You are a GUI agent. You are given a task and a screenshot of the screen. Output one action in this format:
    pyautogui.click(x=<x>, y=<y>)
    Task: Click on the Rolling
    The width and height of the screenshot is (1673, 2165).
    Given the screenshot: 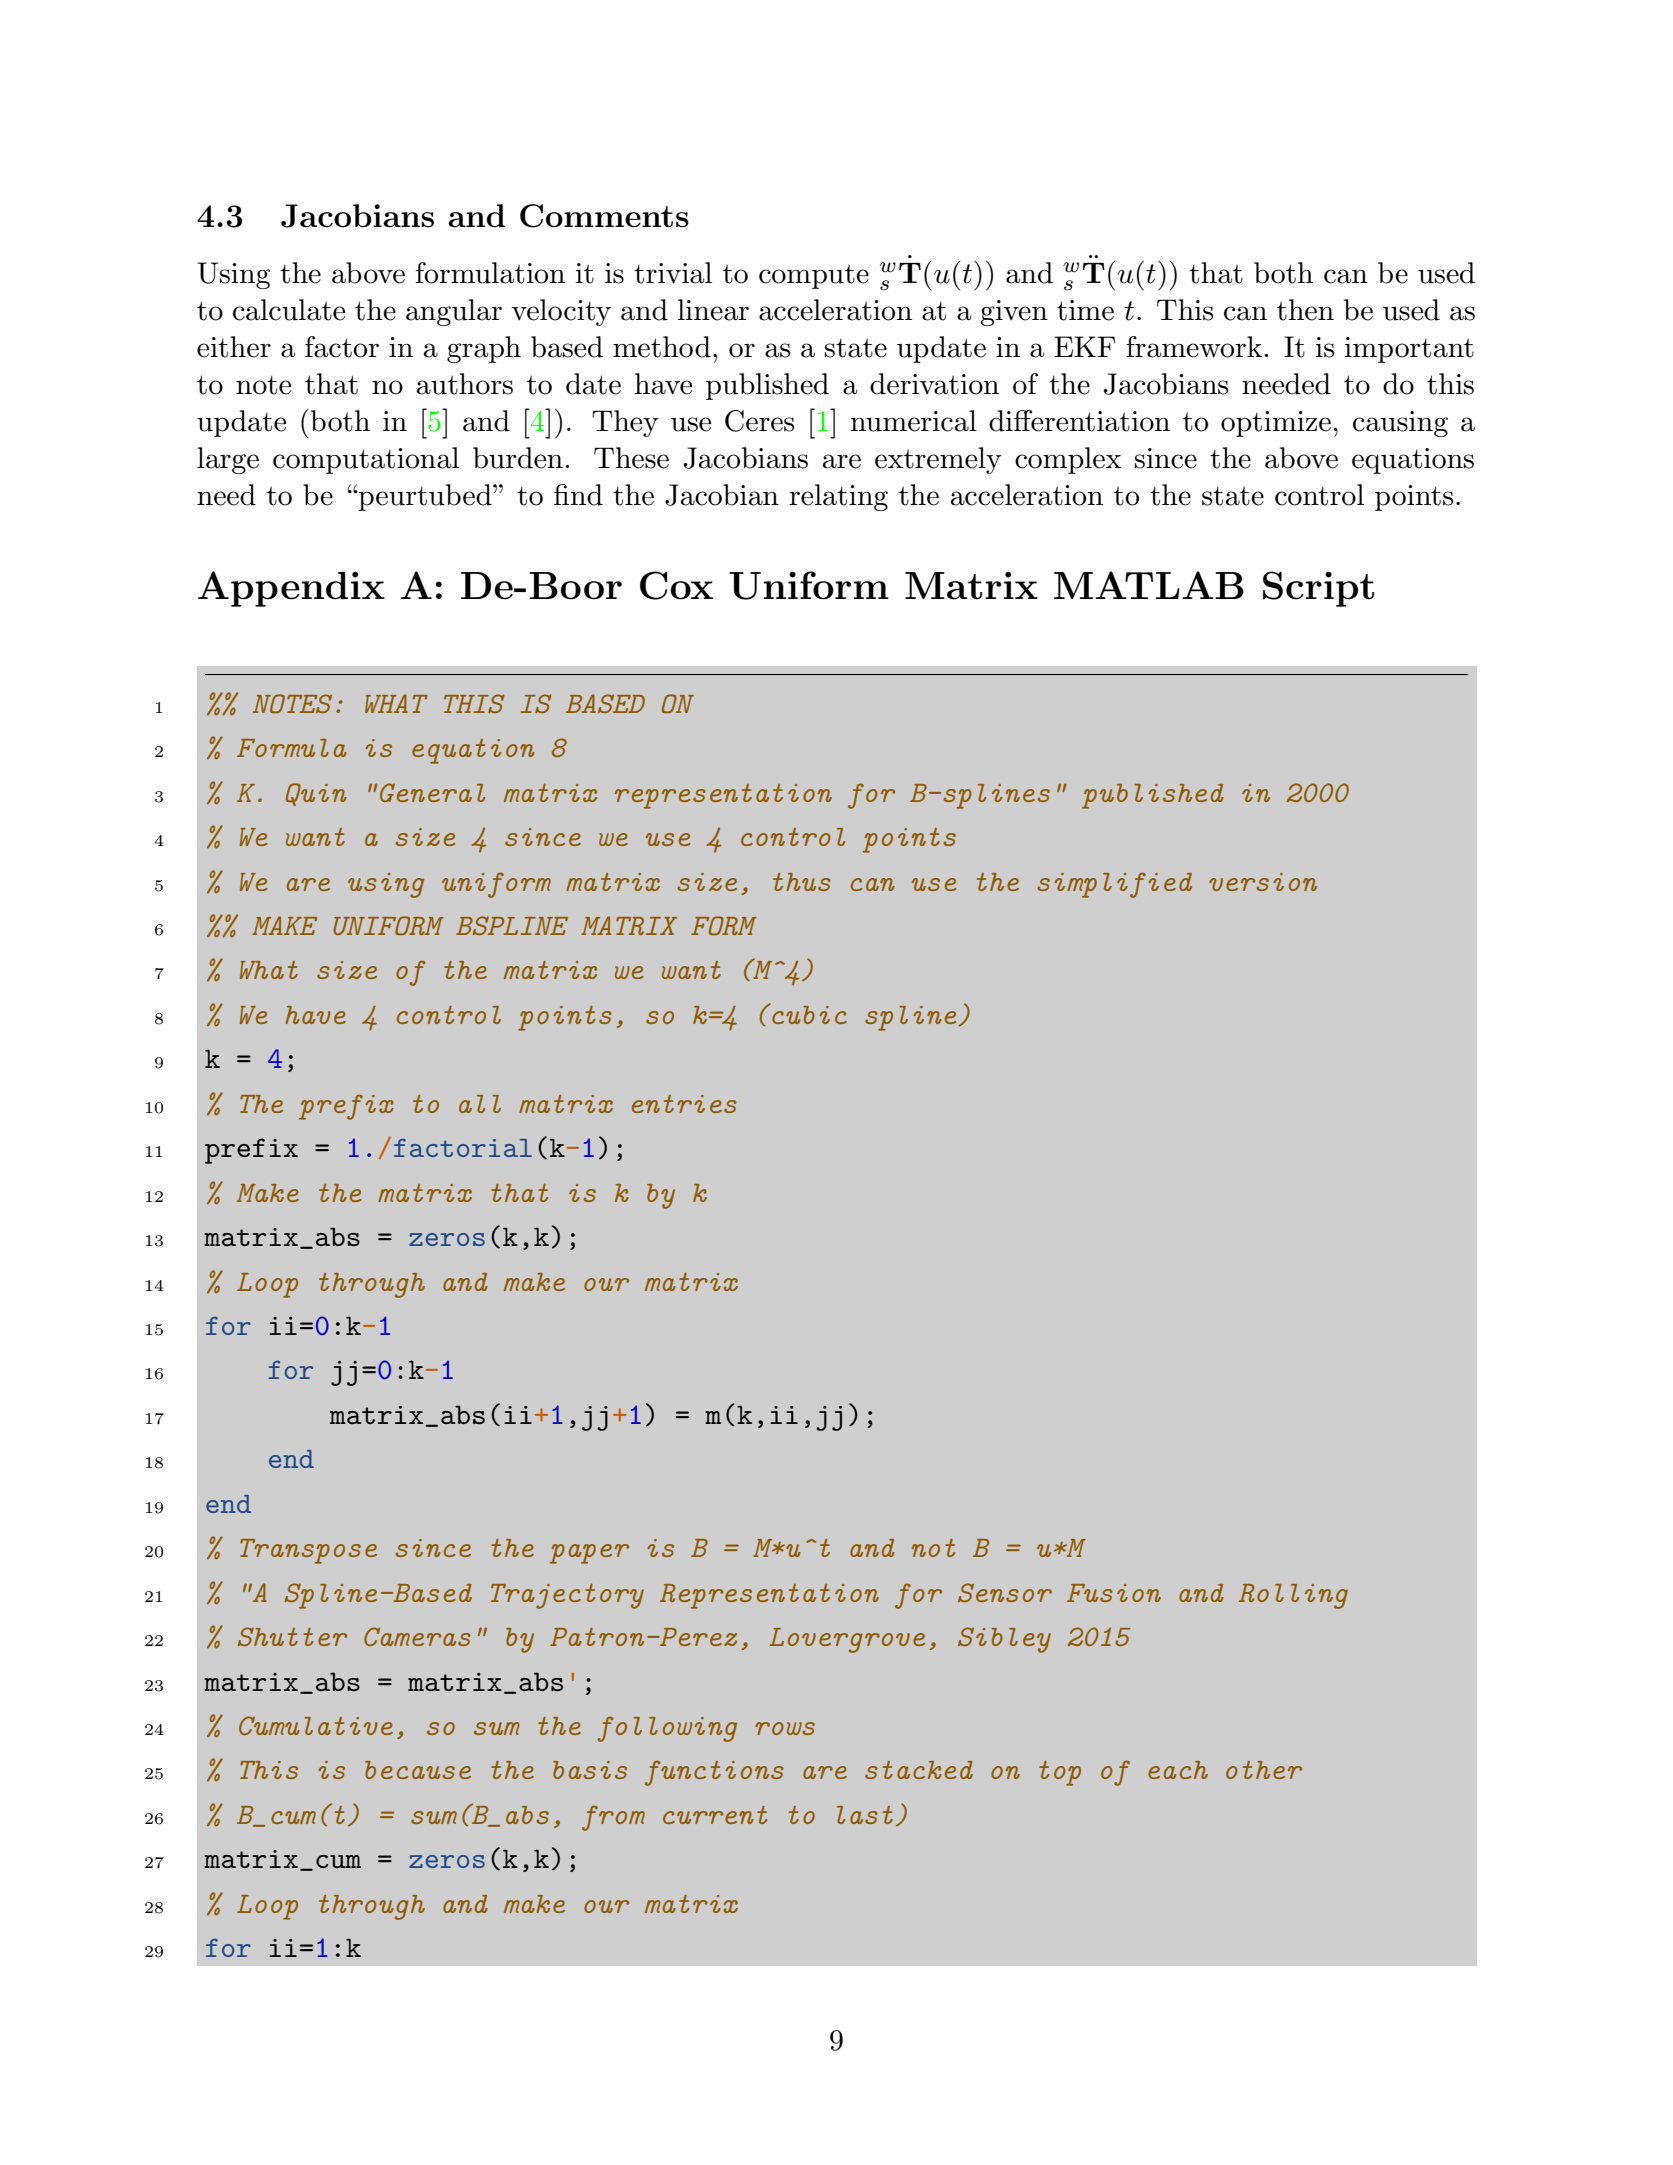 What is the action you would take?
    pyautogui.click(x=1293, y=1596)
